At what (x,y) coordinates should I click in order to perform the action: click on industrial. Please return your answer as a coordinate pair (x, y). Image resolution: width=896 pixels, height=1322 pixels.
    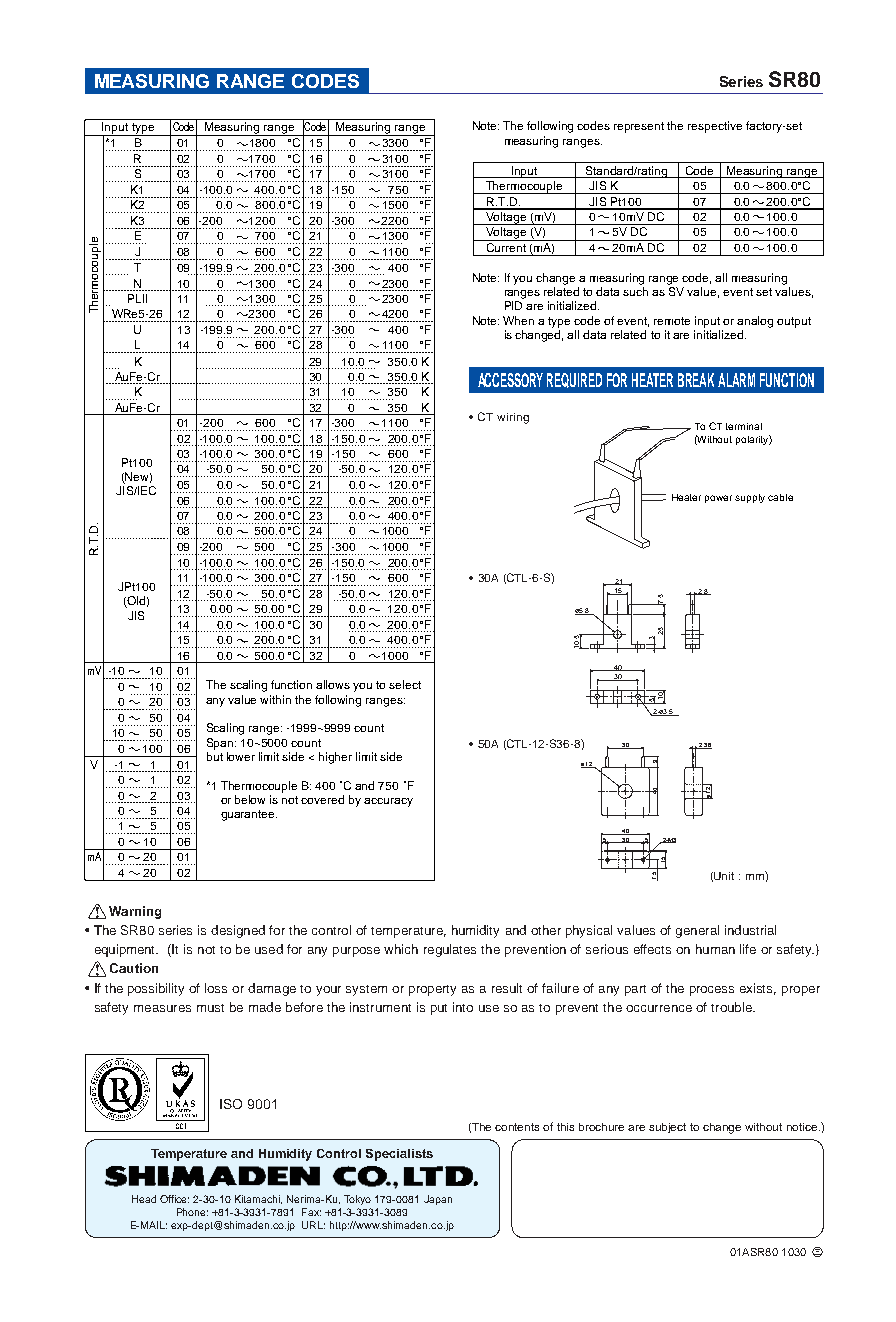
    Looking at the image, I should click on (750, 930).
